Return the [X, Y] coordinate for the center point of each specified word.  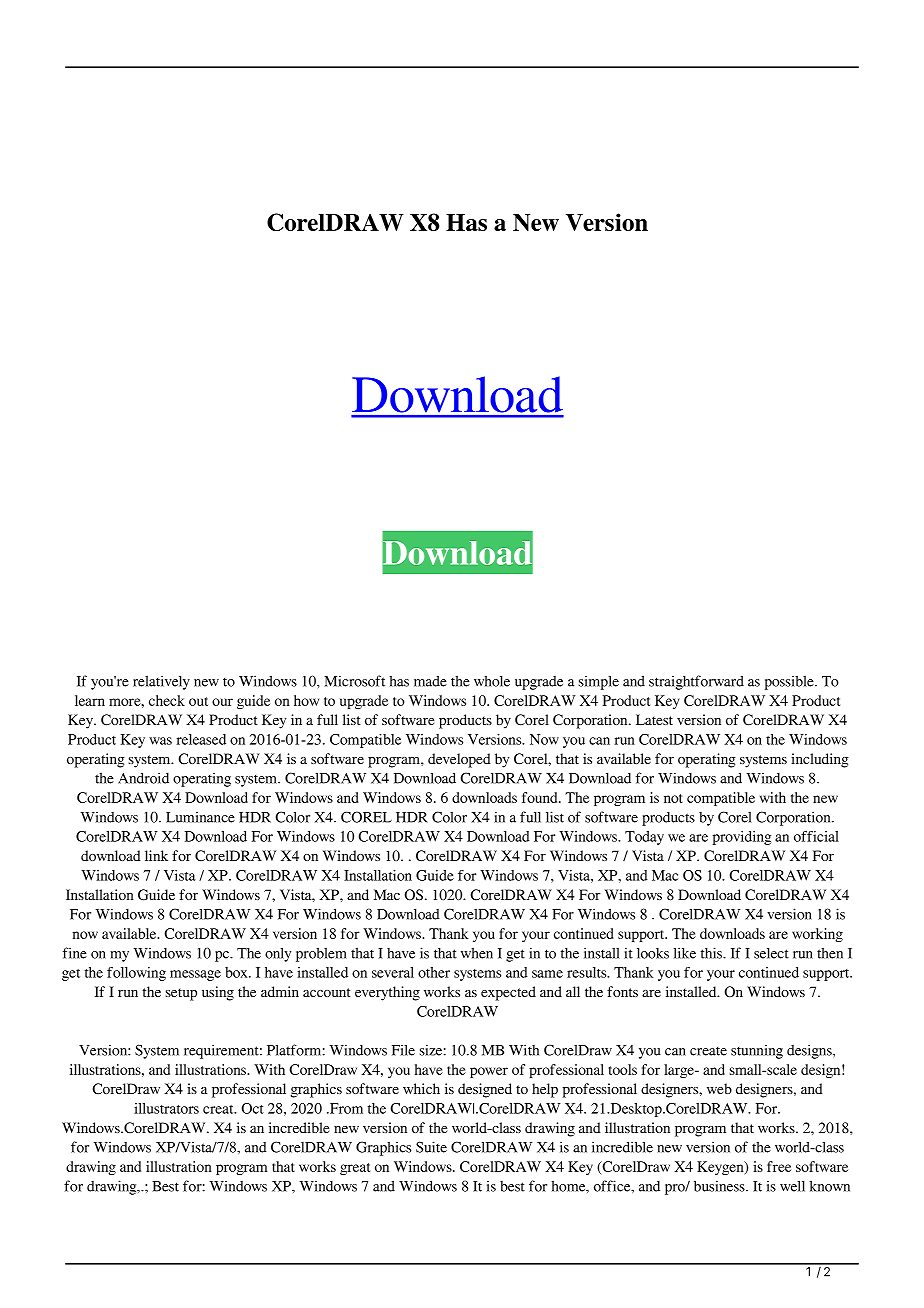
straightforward [696, 682]
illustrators [166, 1108]
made [430, 681]
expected [508, 993]
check [167, 700]
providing [742, 838]
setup [181, 994]
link [156, 855]
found [541, 797]
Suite [431, 1147]
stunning [757, 1052]
